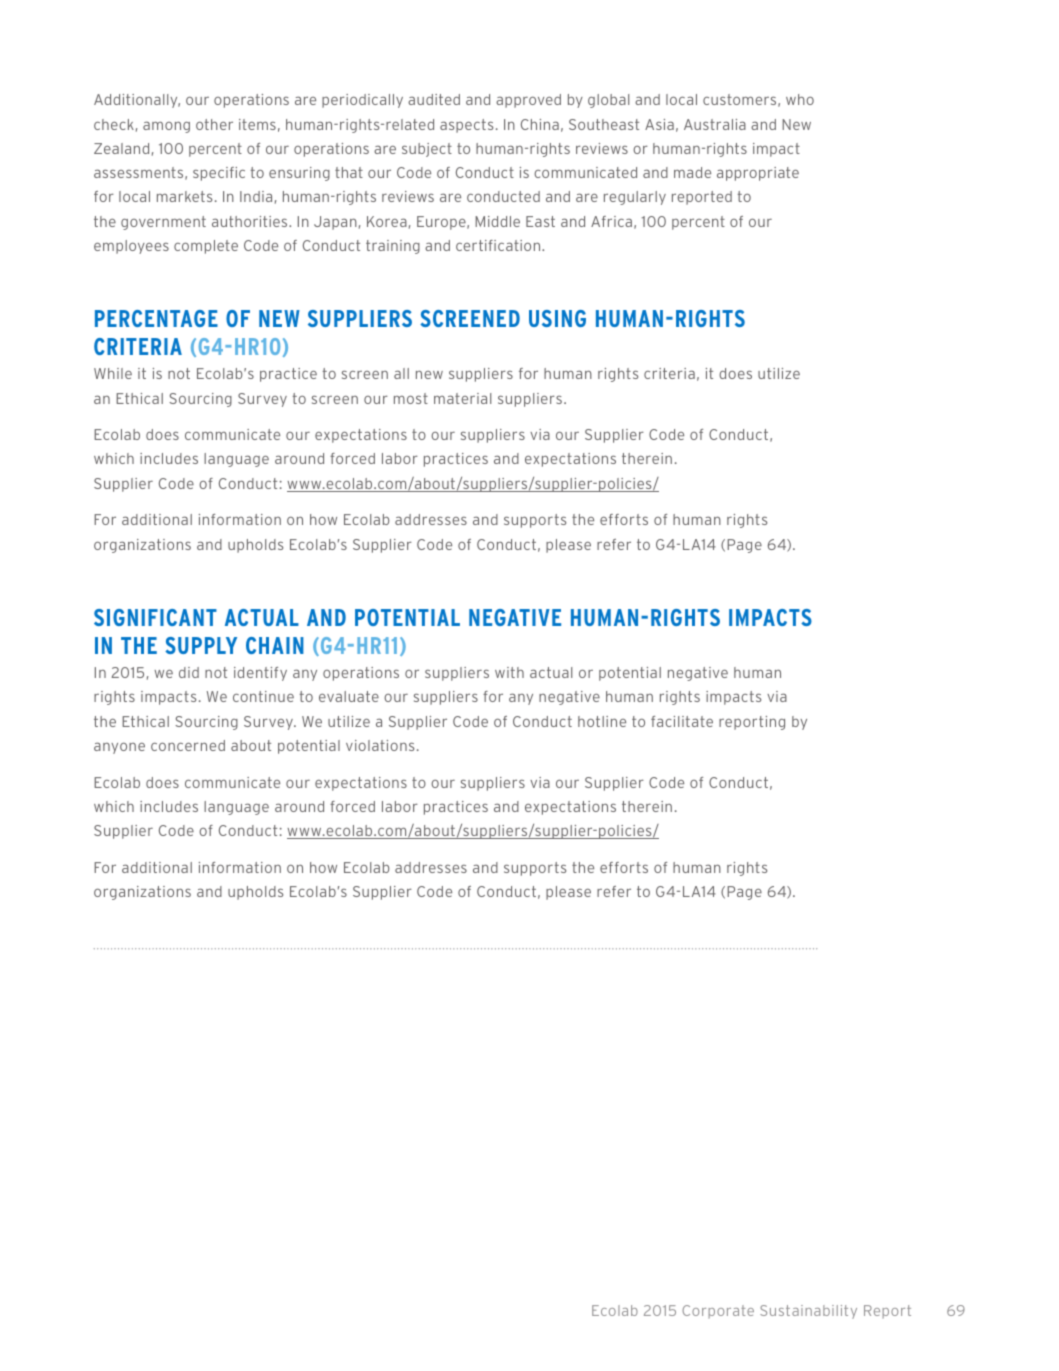  Describe the element at coordinates (509, 672) in the screenshot. I see `with` at that location.
